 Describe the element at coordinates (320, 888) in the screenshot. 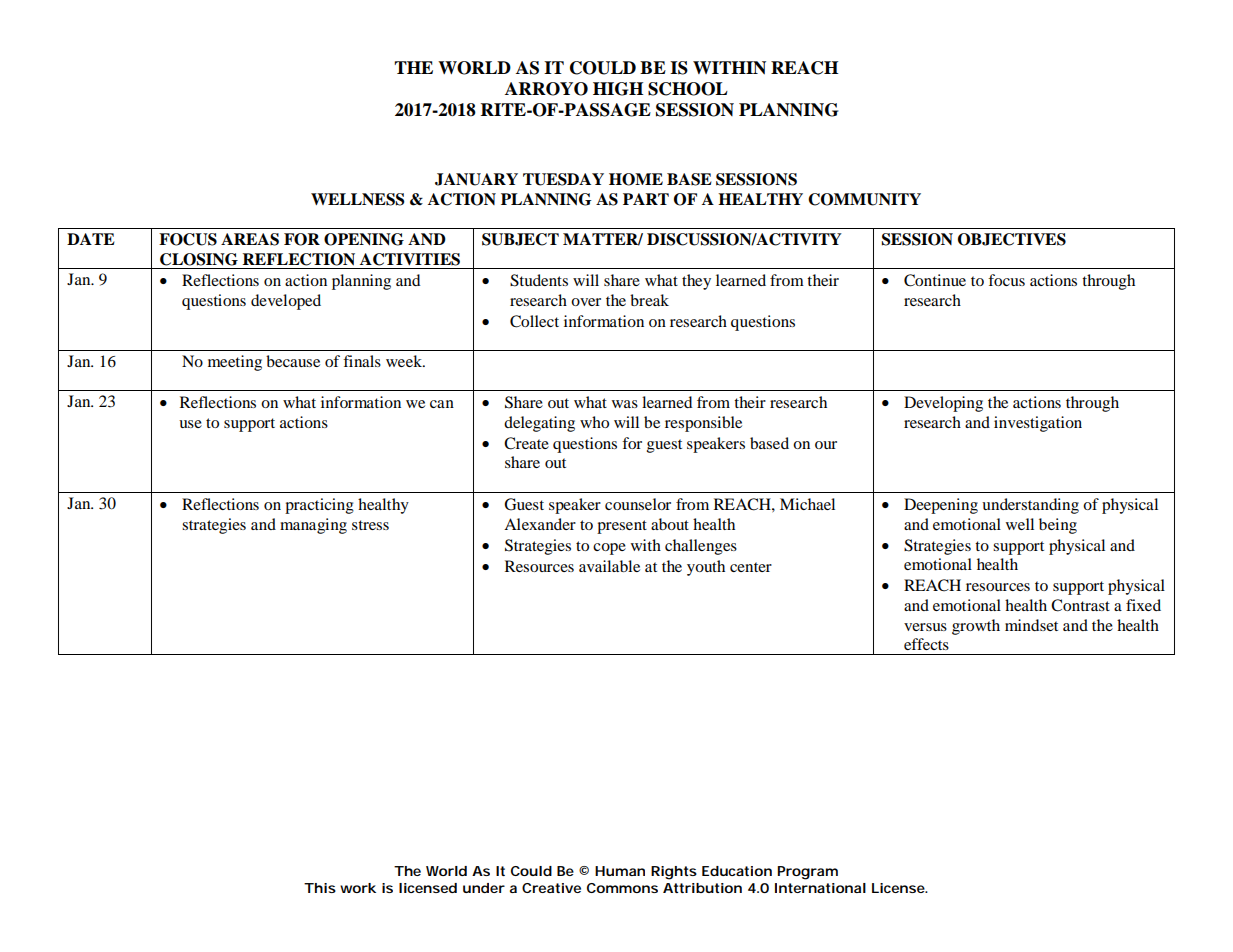

I see `This` at that location.
